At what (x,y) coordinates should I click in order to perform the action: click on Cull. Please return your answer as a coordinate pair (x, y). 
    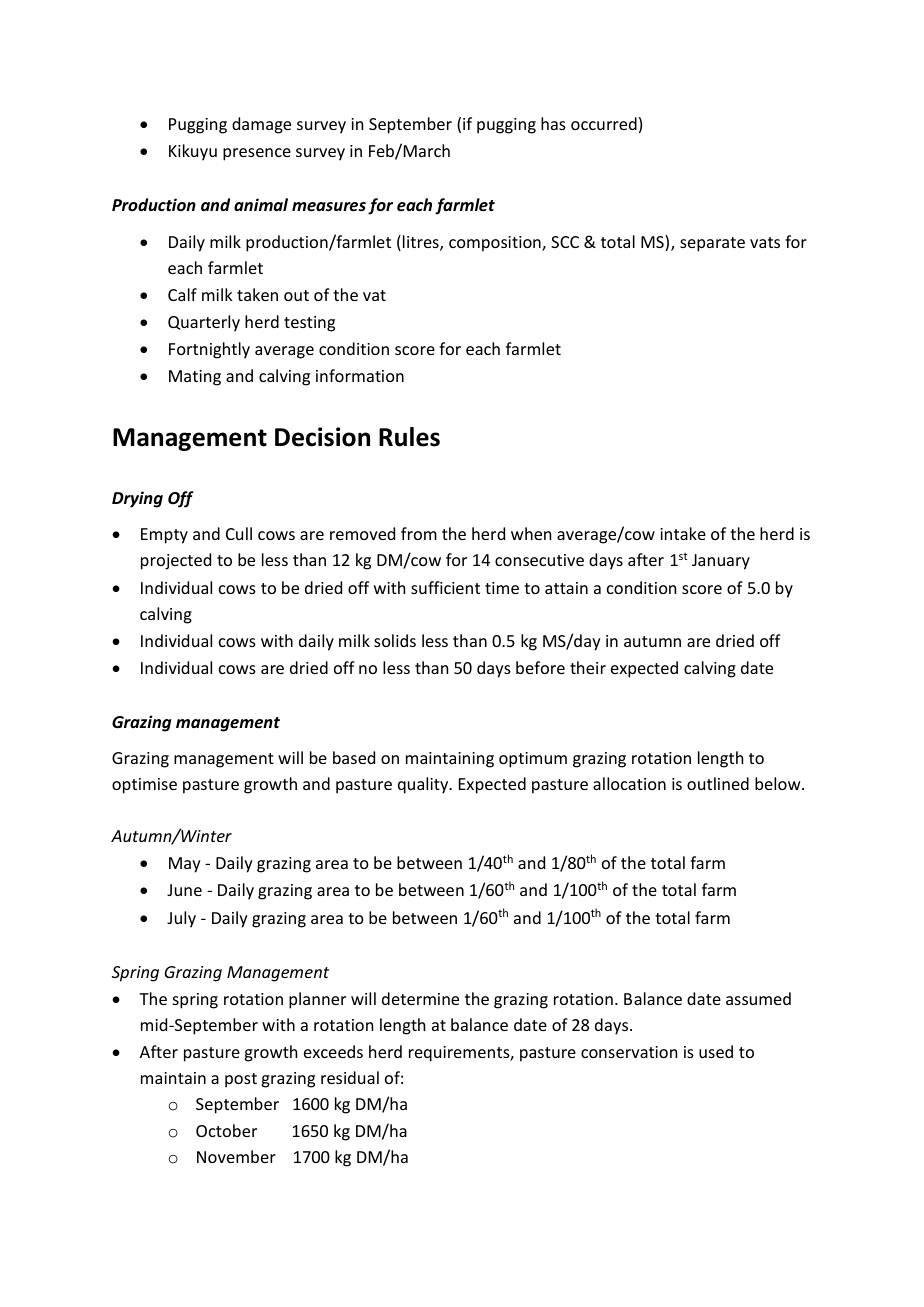
    Looking at the image, I should click on (239, 533).
